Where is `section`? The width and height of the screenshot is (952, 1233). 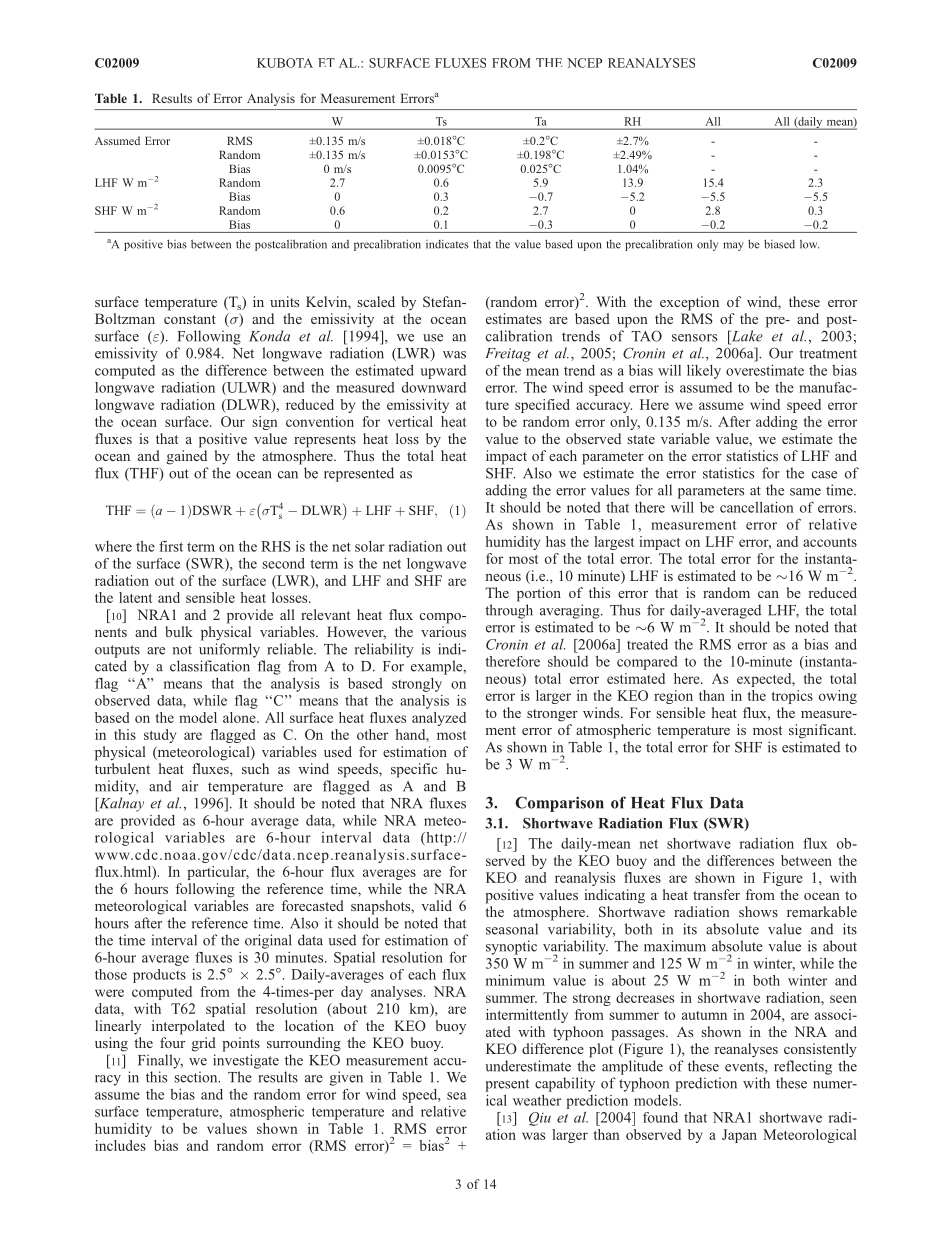 section is located at coordinates (197, 1077).
